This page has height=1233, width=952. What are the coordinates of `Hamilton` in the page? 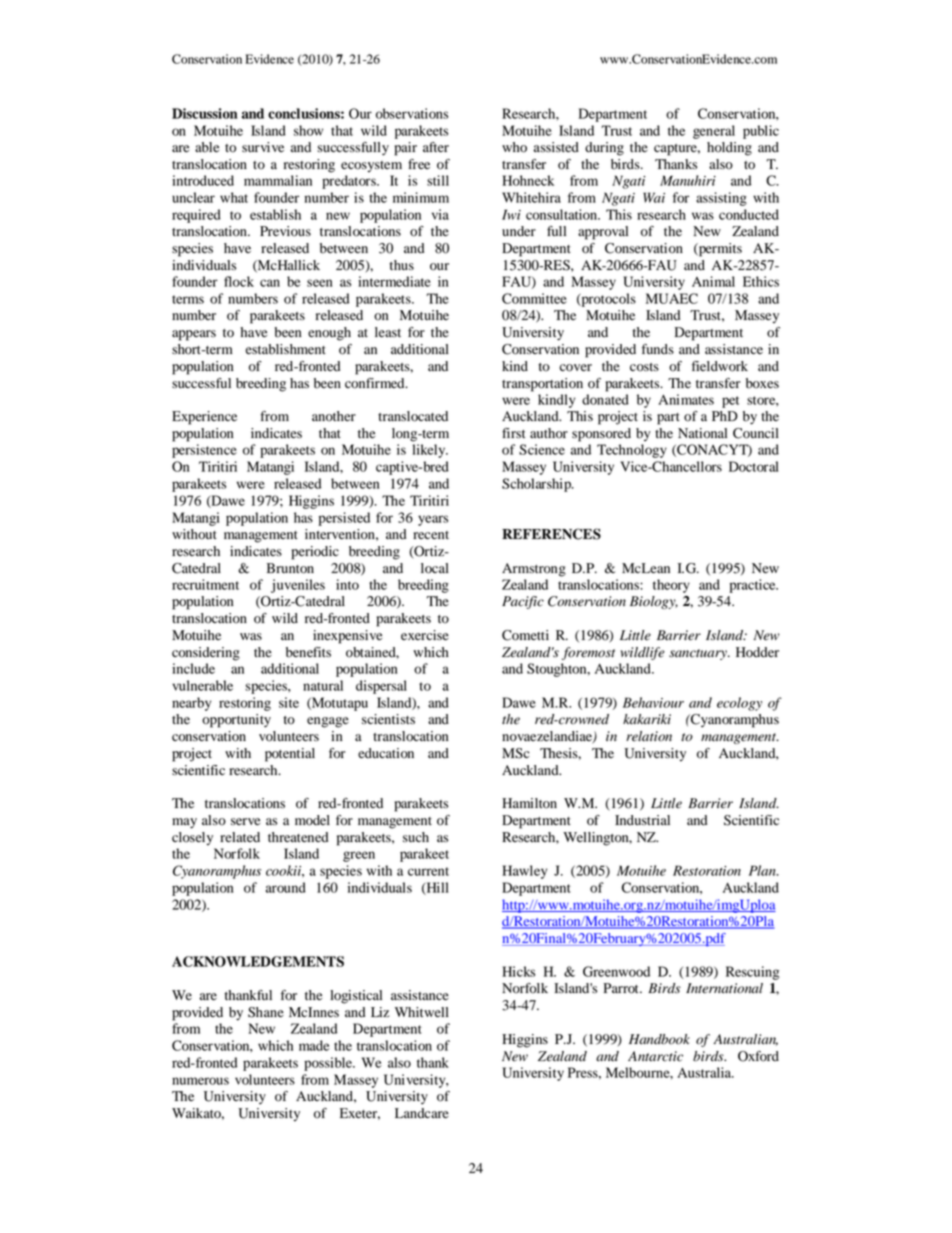 It's located at (529, 803).
